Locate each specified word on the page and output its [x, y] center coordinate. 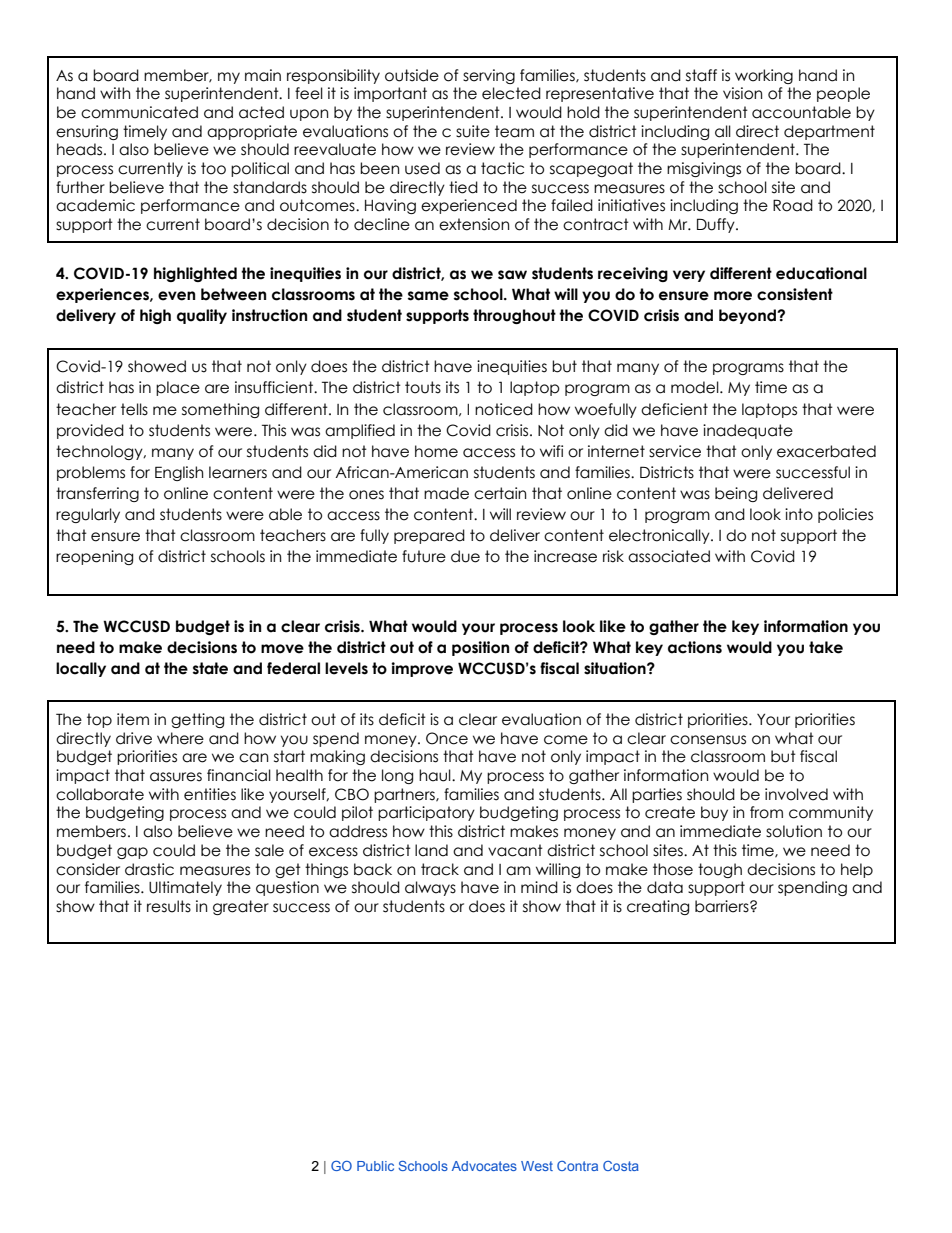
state [210, 668]
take [826, 647]
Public [375, 1166]
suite [473, 131]
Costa [621, 1166]
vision [742, 93]
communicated [139, 112]
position [480, 648]
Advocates [484, 1166]
